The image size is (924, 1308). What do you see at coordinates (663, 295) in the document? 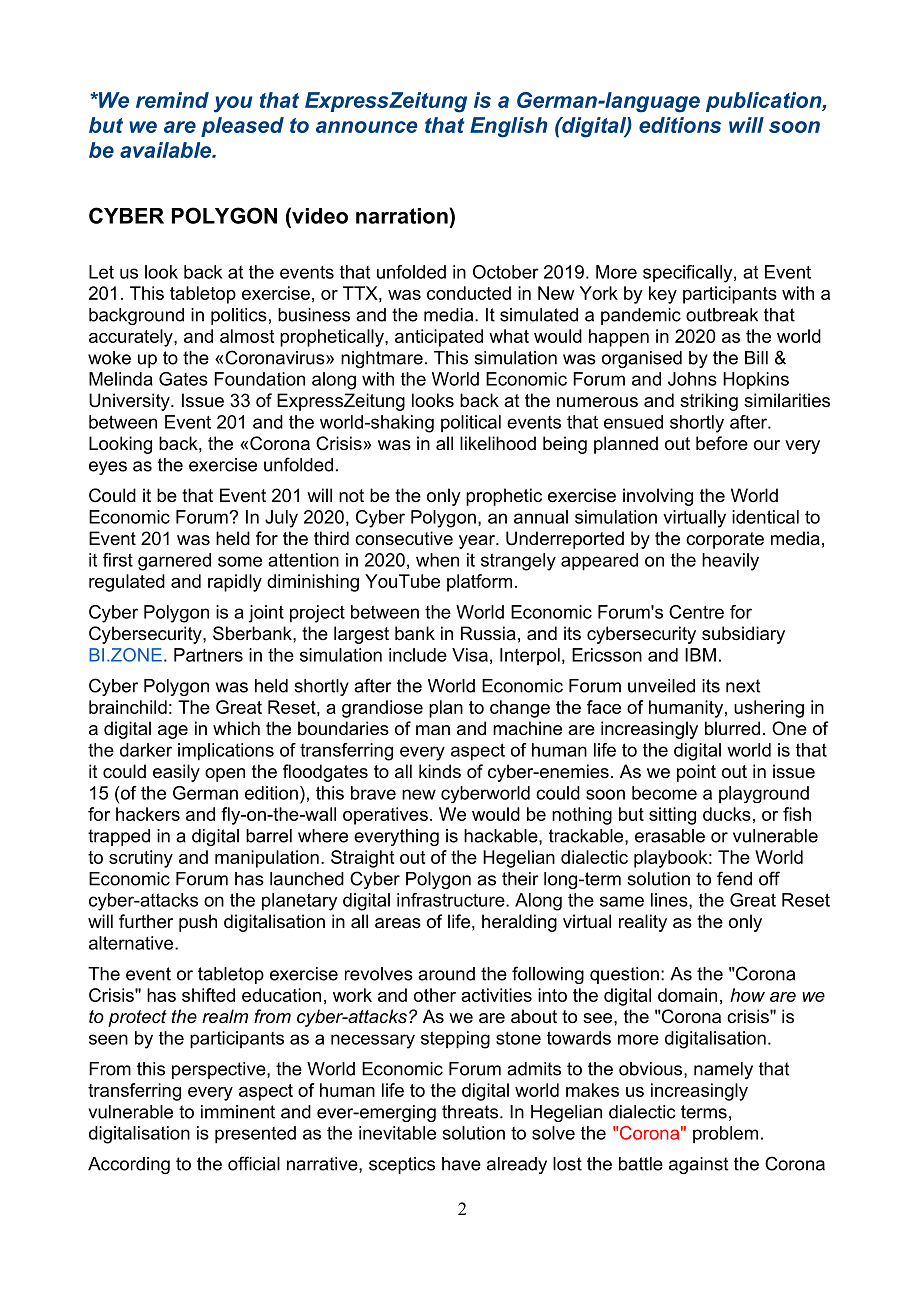
I see `key` at bounding box center [663, 295].
